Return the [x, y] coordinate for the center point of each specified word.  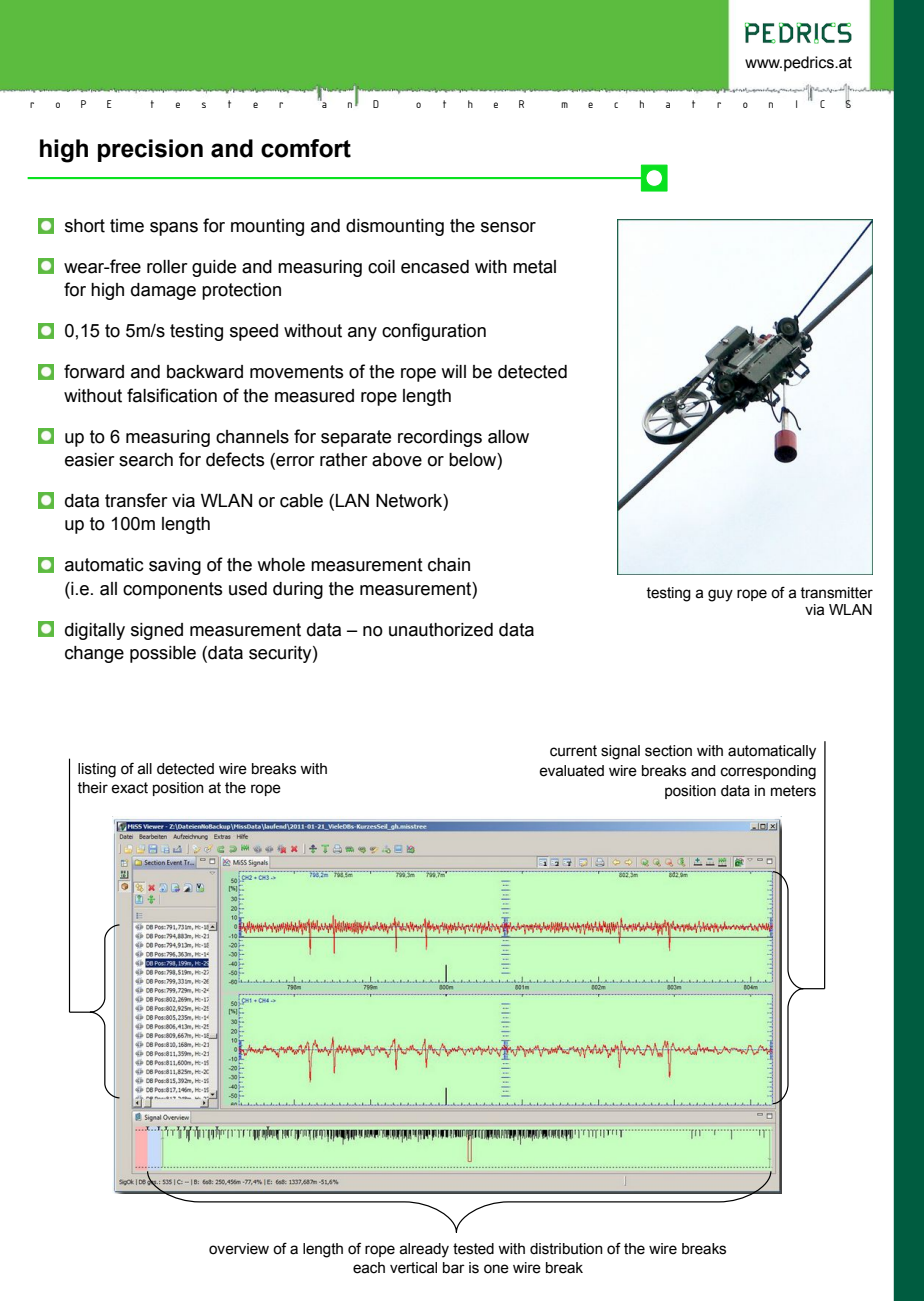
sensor [508, 227]
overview [239, 1249]
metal [534, 267]
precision [150, 150]
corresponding [768, 772]
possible [163, 654]
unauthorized [441, 630]
